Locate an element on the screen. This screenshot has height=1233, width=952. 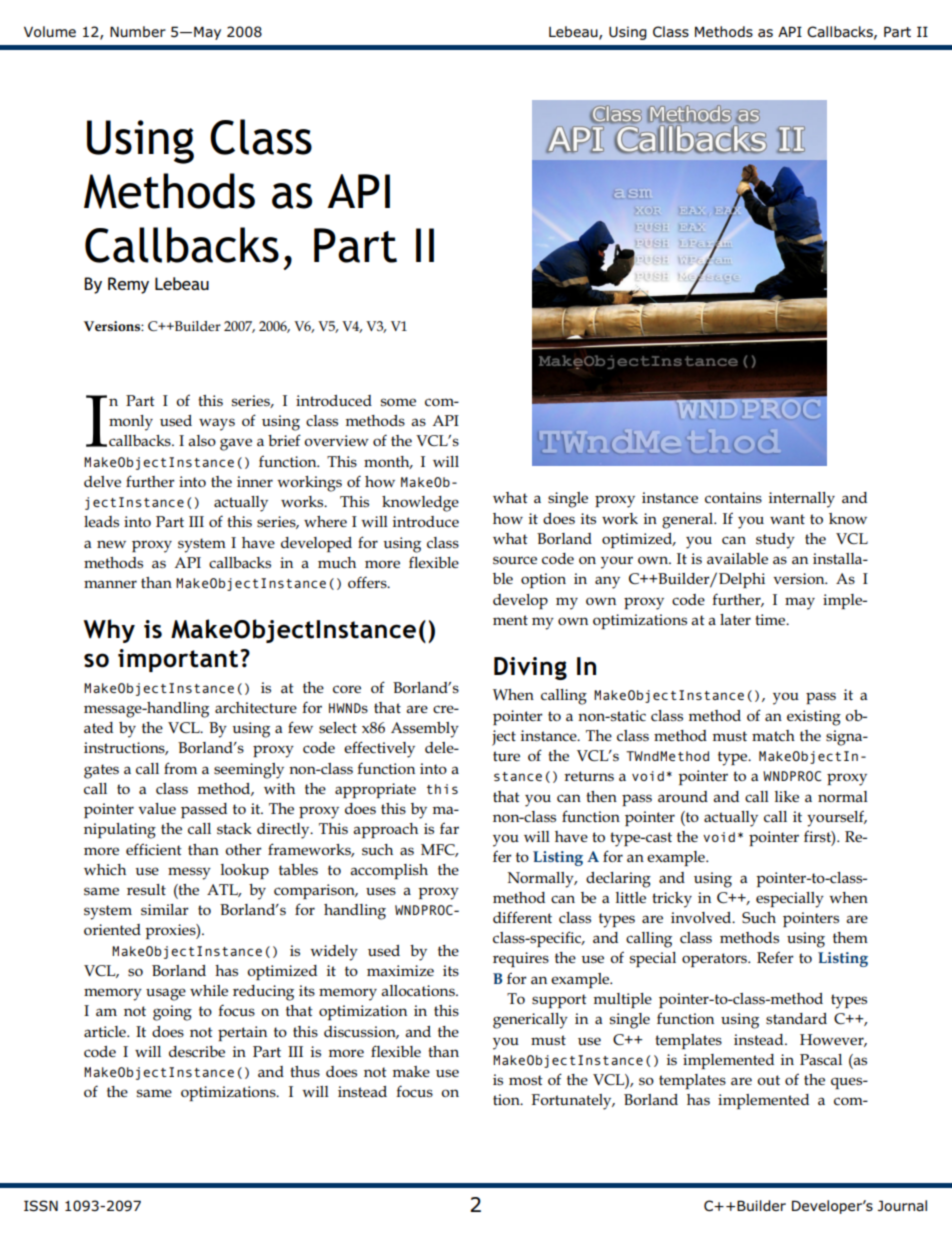
ISSN is located at coordinates (41, 1206).
